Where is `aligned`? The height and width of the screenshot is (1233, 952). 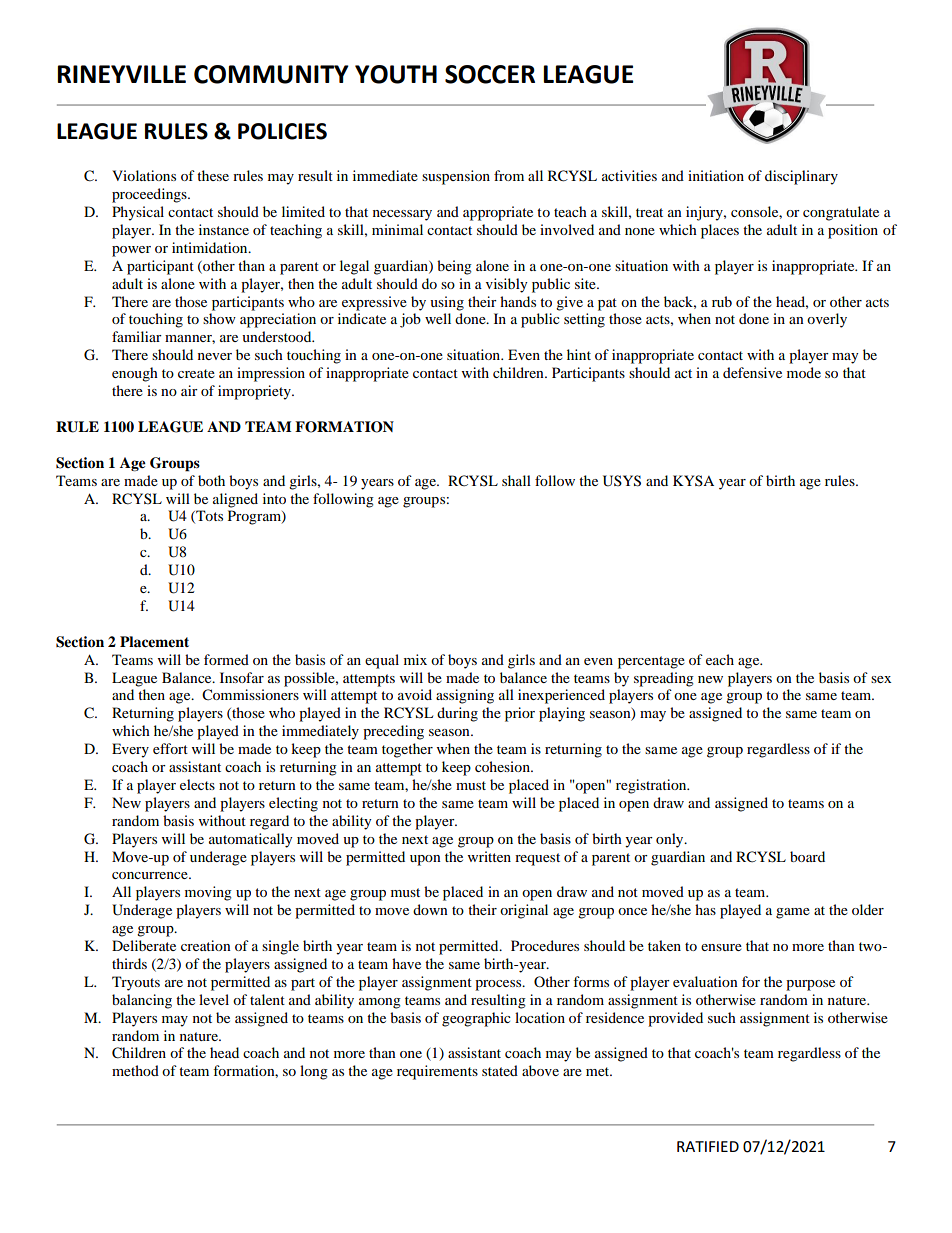 aligned is located at coordinates (235, 500).
